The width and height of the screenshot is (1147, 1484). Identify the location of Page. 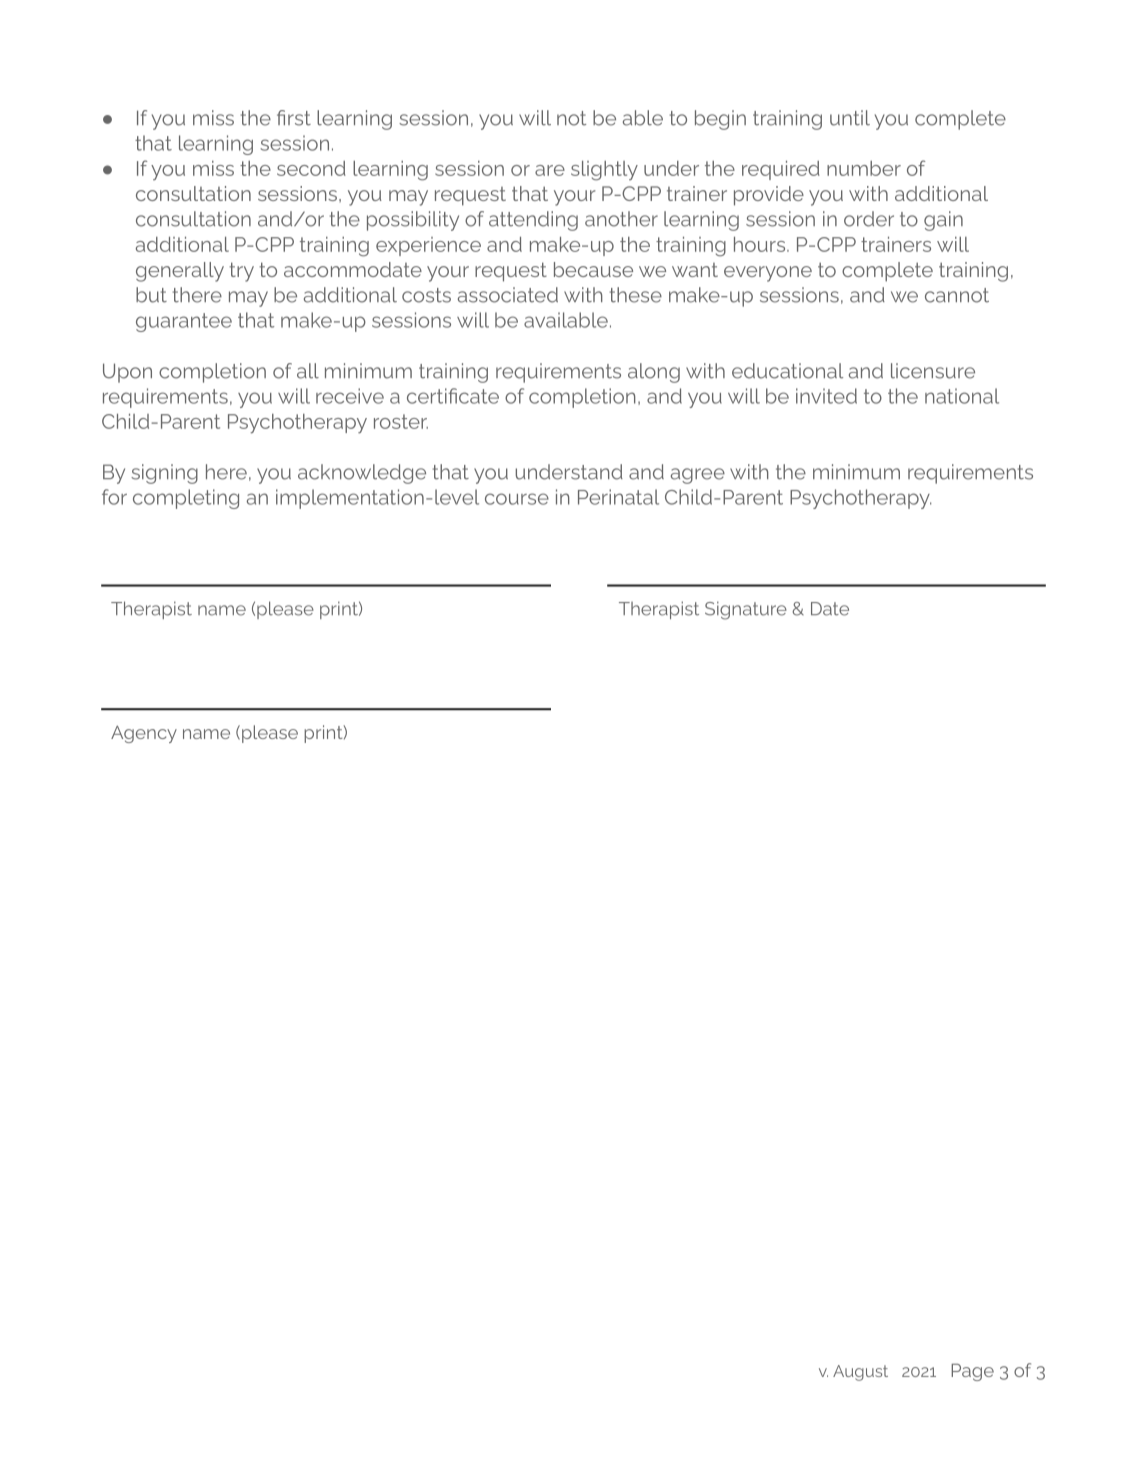
(972, 1372).
